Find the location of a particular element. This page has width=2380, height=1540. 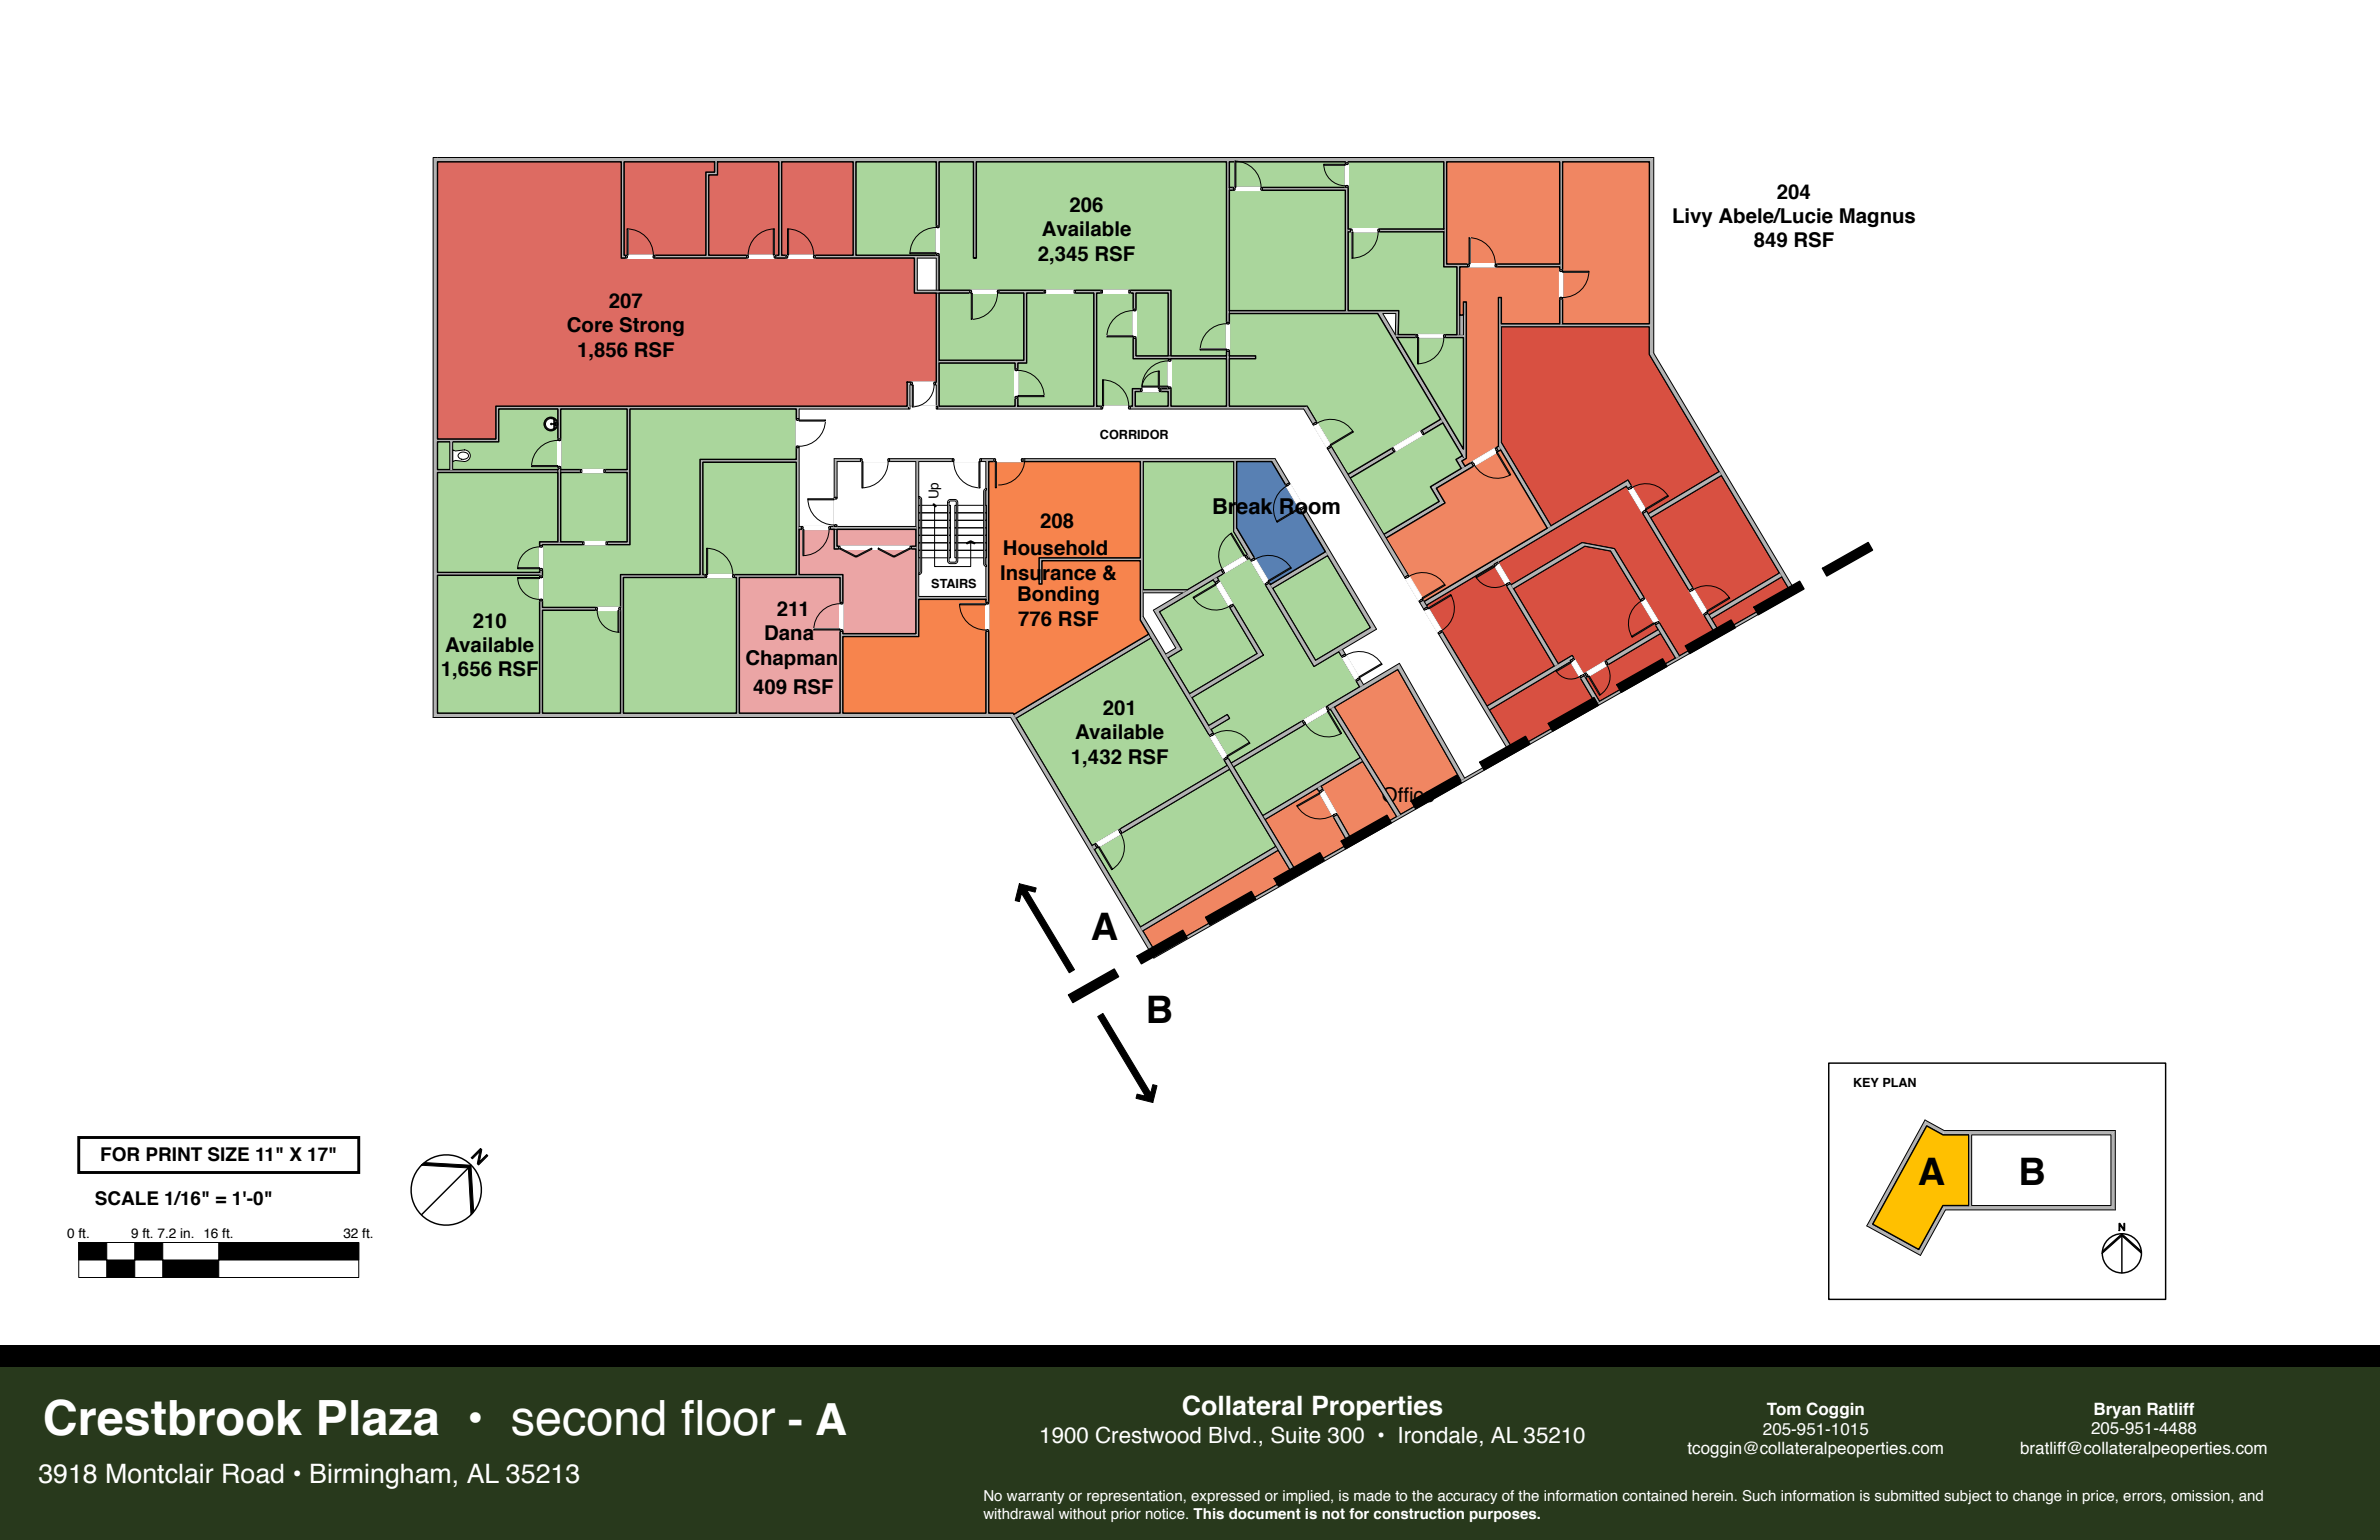

Livy is located at coordinates (1693, 217).
